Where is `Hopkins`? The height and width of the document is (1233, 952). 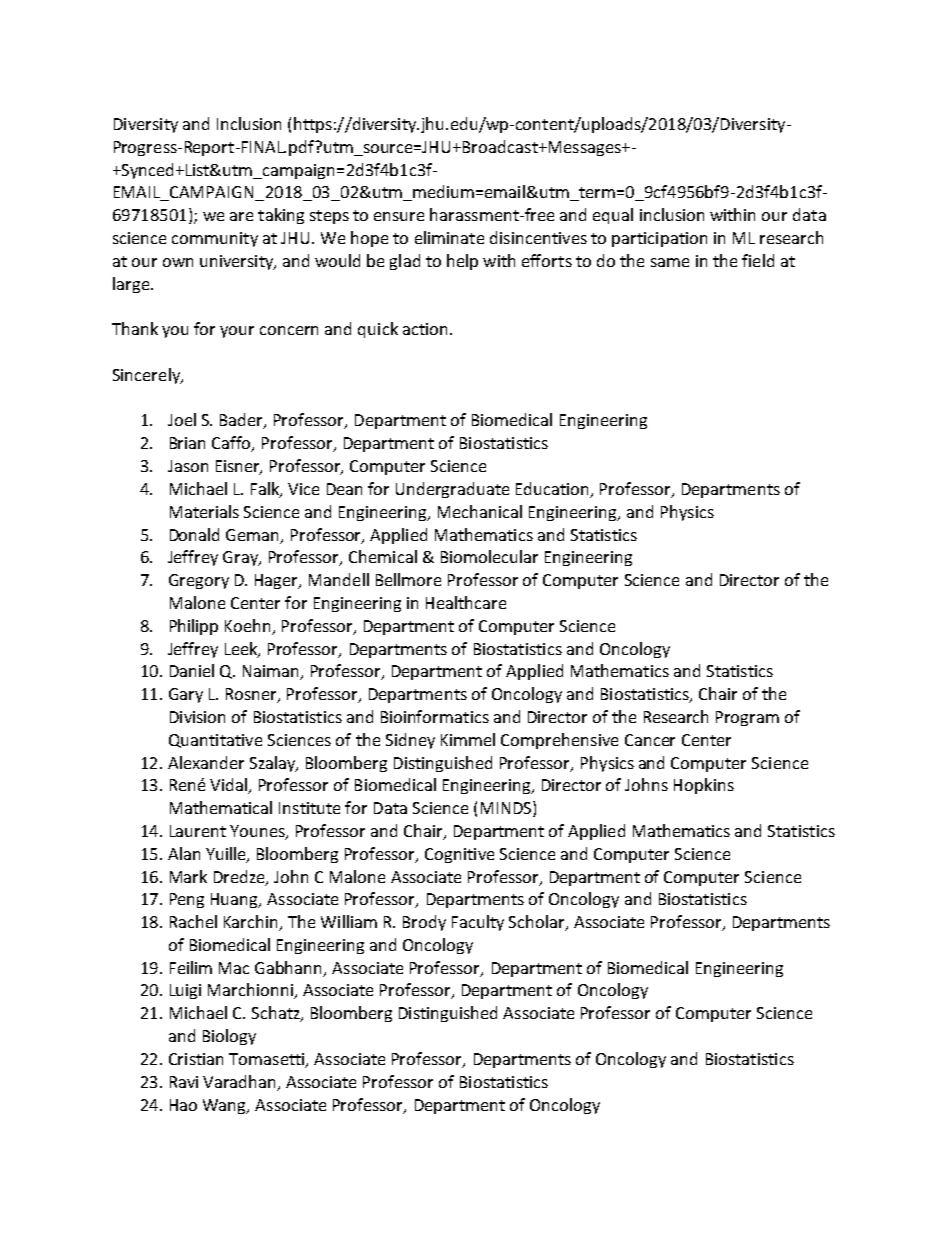
Hopkins is located at coordinates (704, 786).
